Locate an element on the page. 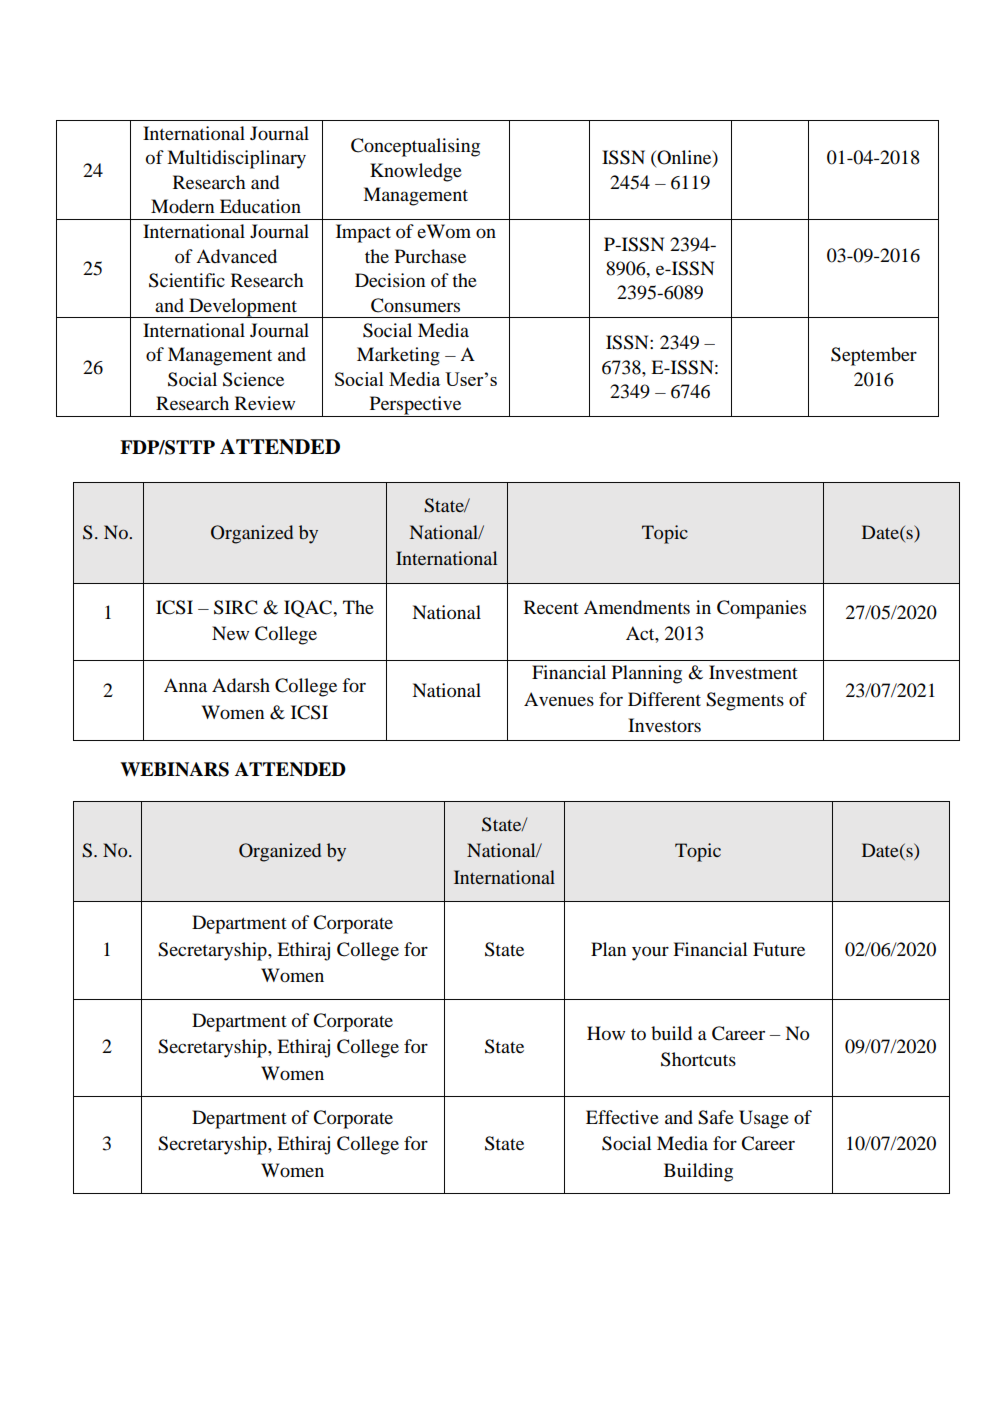  How is located at coordinates (606, 1033).
